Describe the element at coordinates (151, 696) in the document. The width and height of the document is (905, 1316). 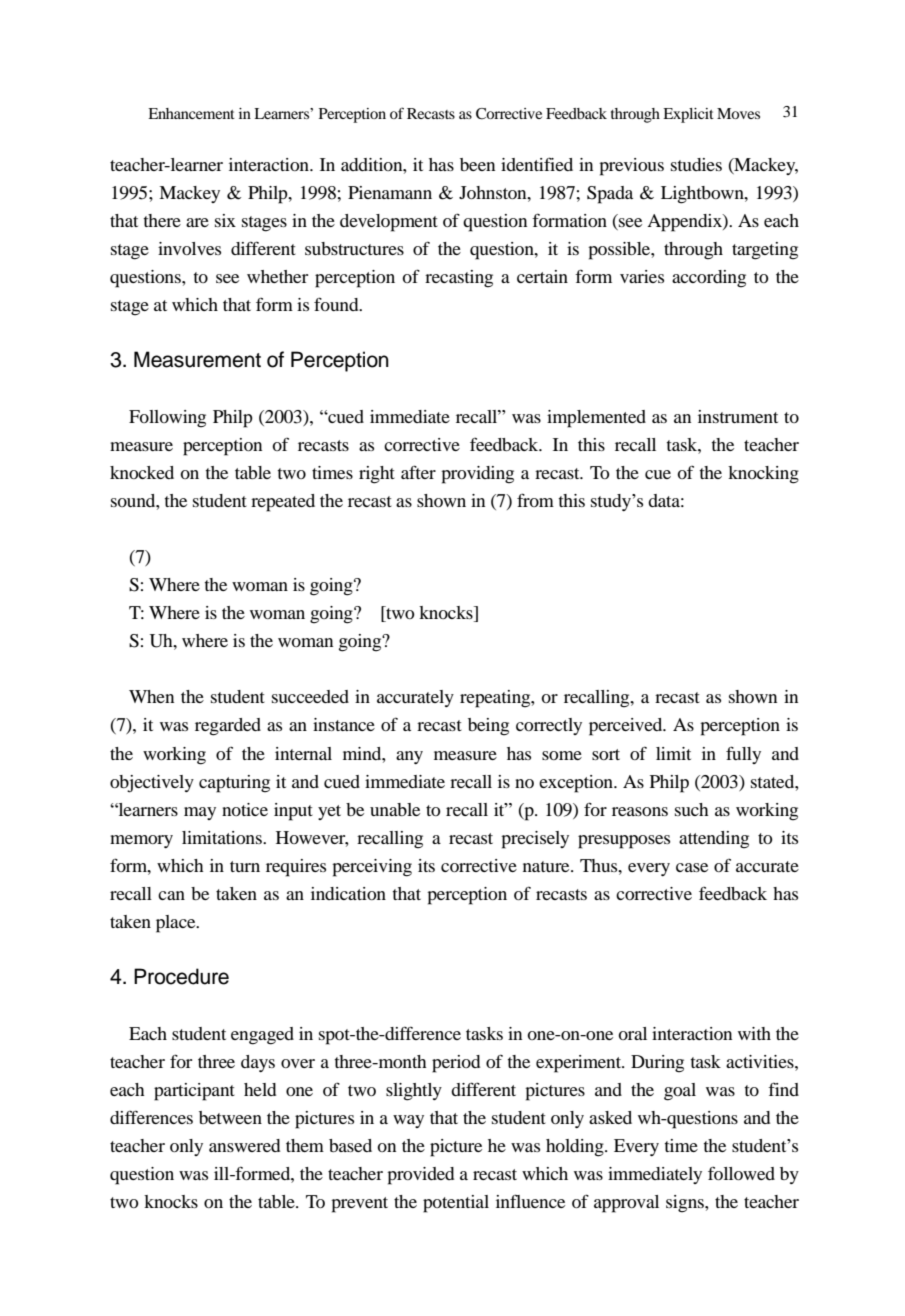
I see `When` at that location.
